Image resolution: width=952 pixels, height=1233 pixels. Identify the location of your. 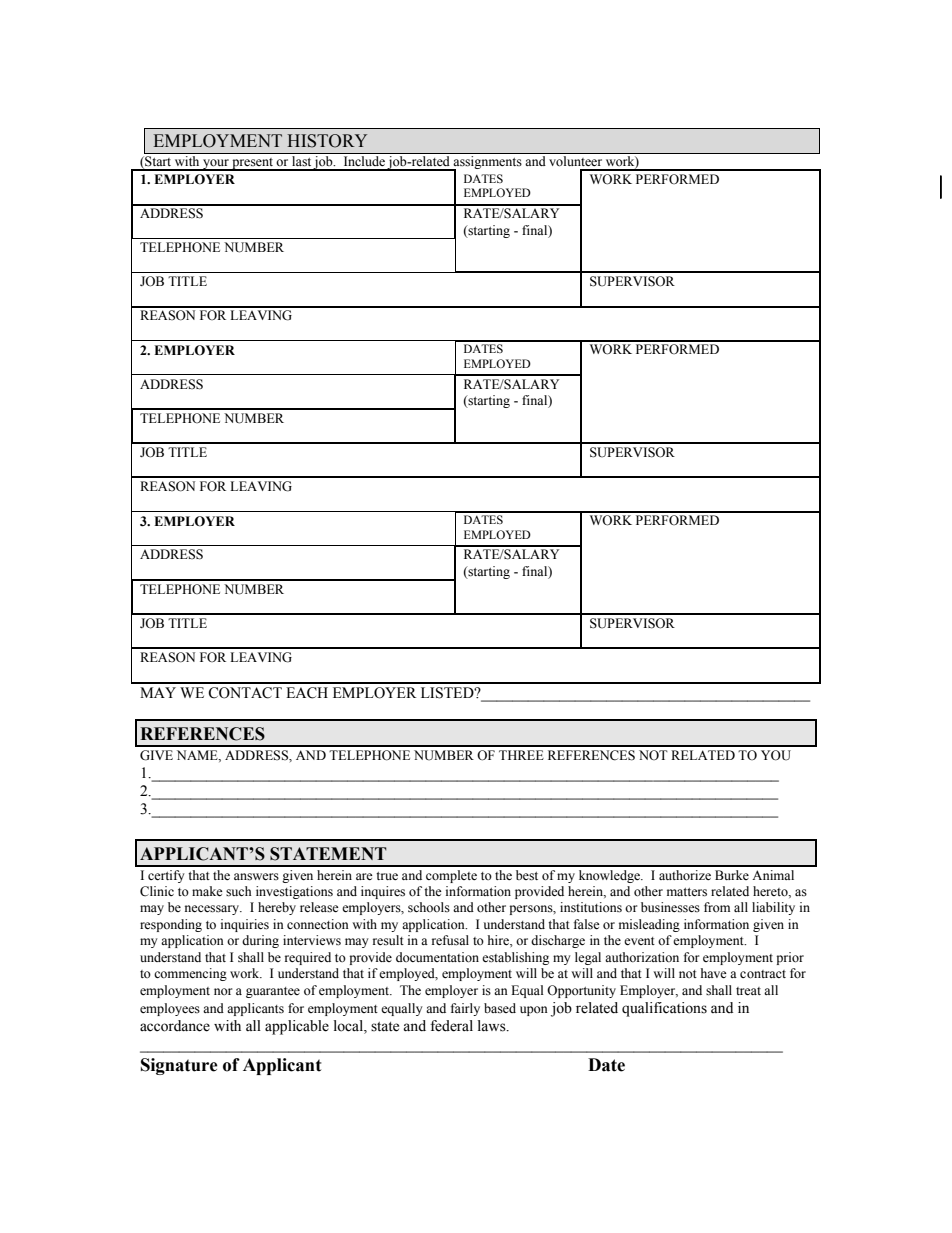
(216, 165).
